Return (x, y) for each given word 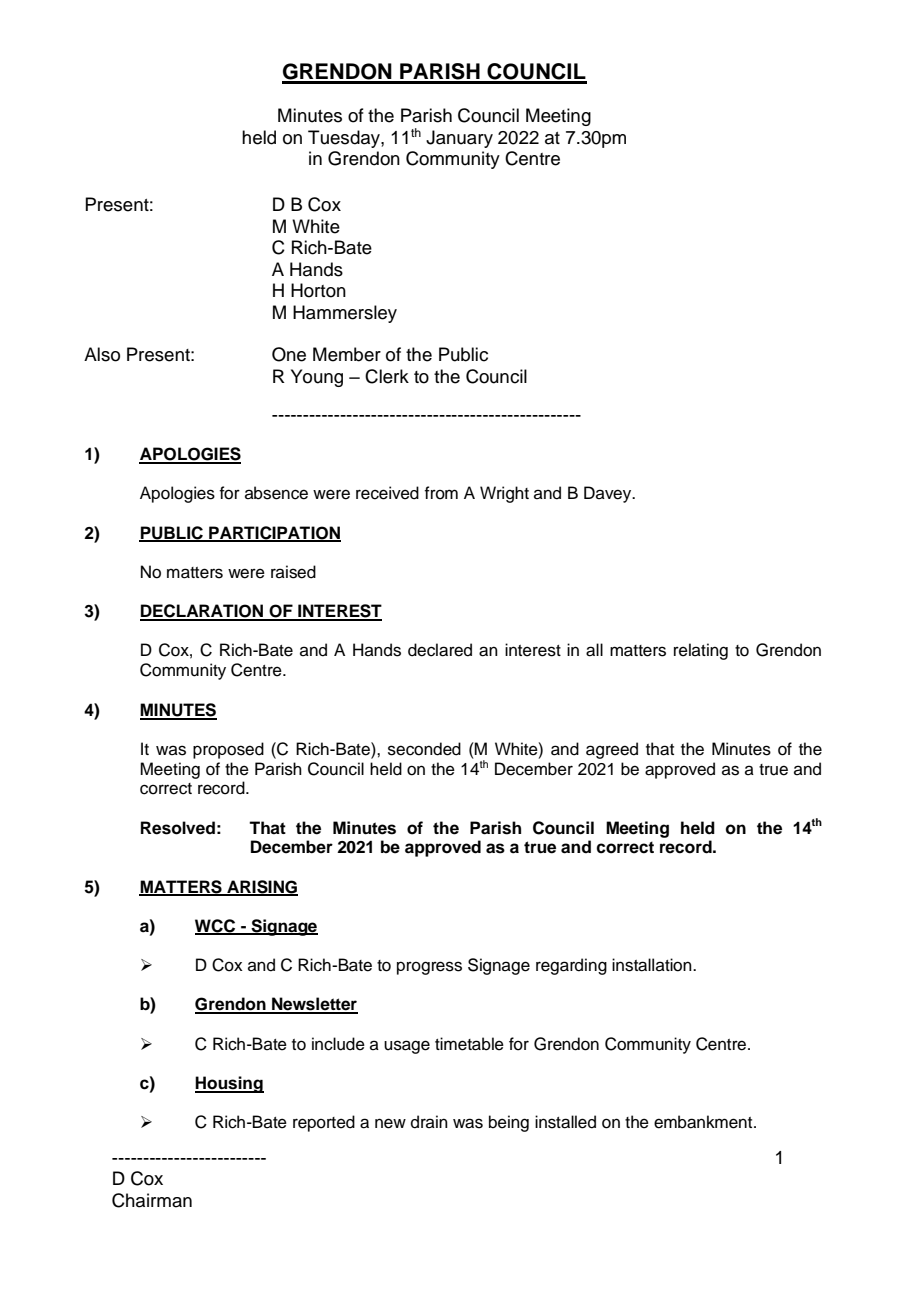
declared (440, 650)
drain (429, 1122)
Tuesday (345, 139)
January (459, 139)
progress (429, 968)
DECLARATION (203, 612)
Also (102, 354)
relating (701, 651)
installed (565, 1122)
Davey (609, 494)
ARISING (261, 887)
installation (653, 965)
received (387, 493)
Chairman (152, 1200)
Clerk (387, 376)
